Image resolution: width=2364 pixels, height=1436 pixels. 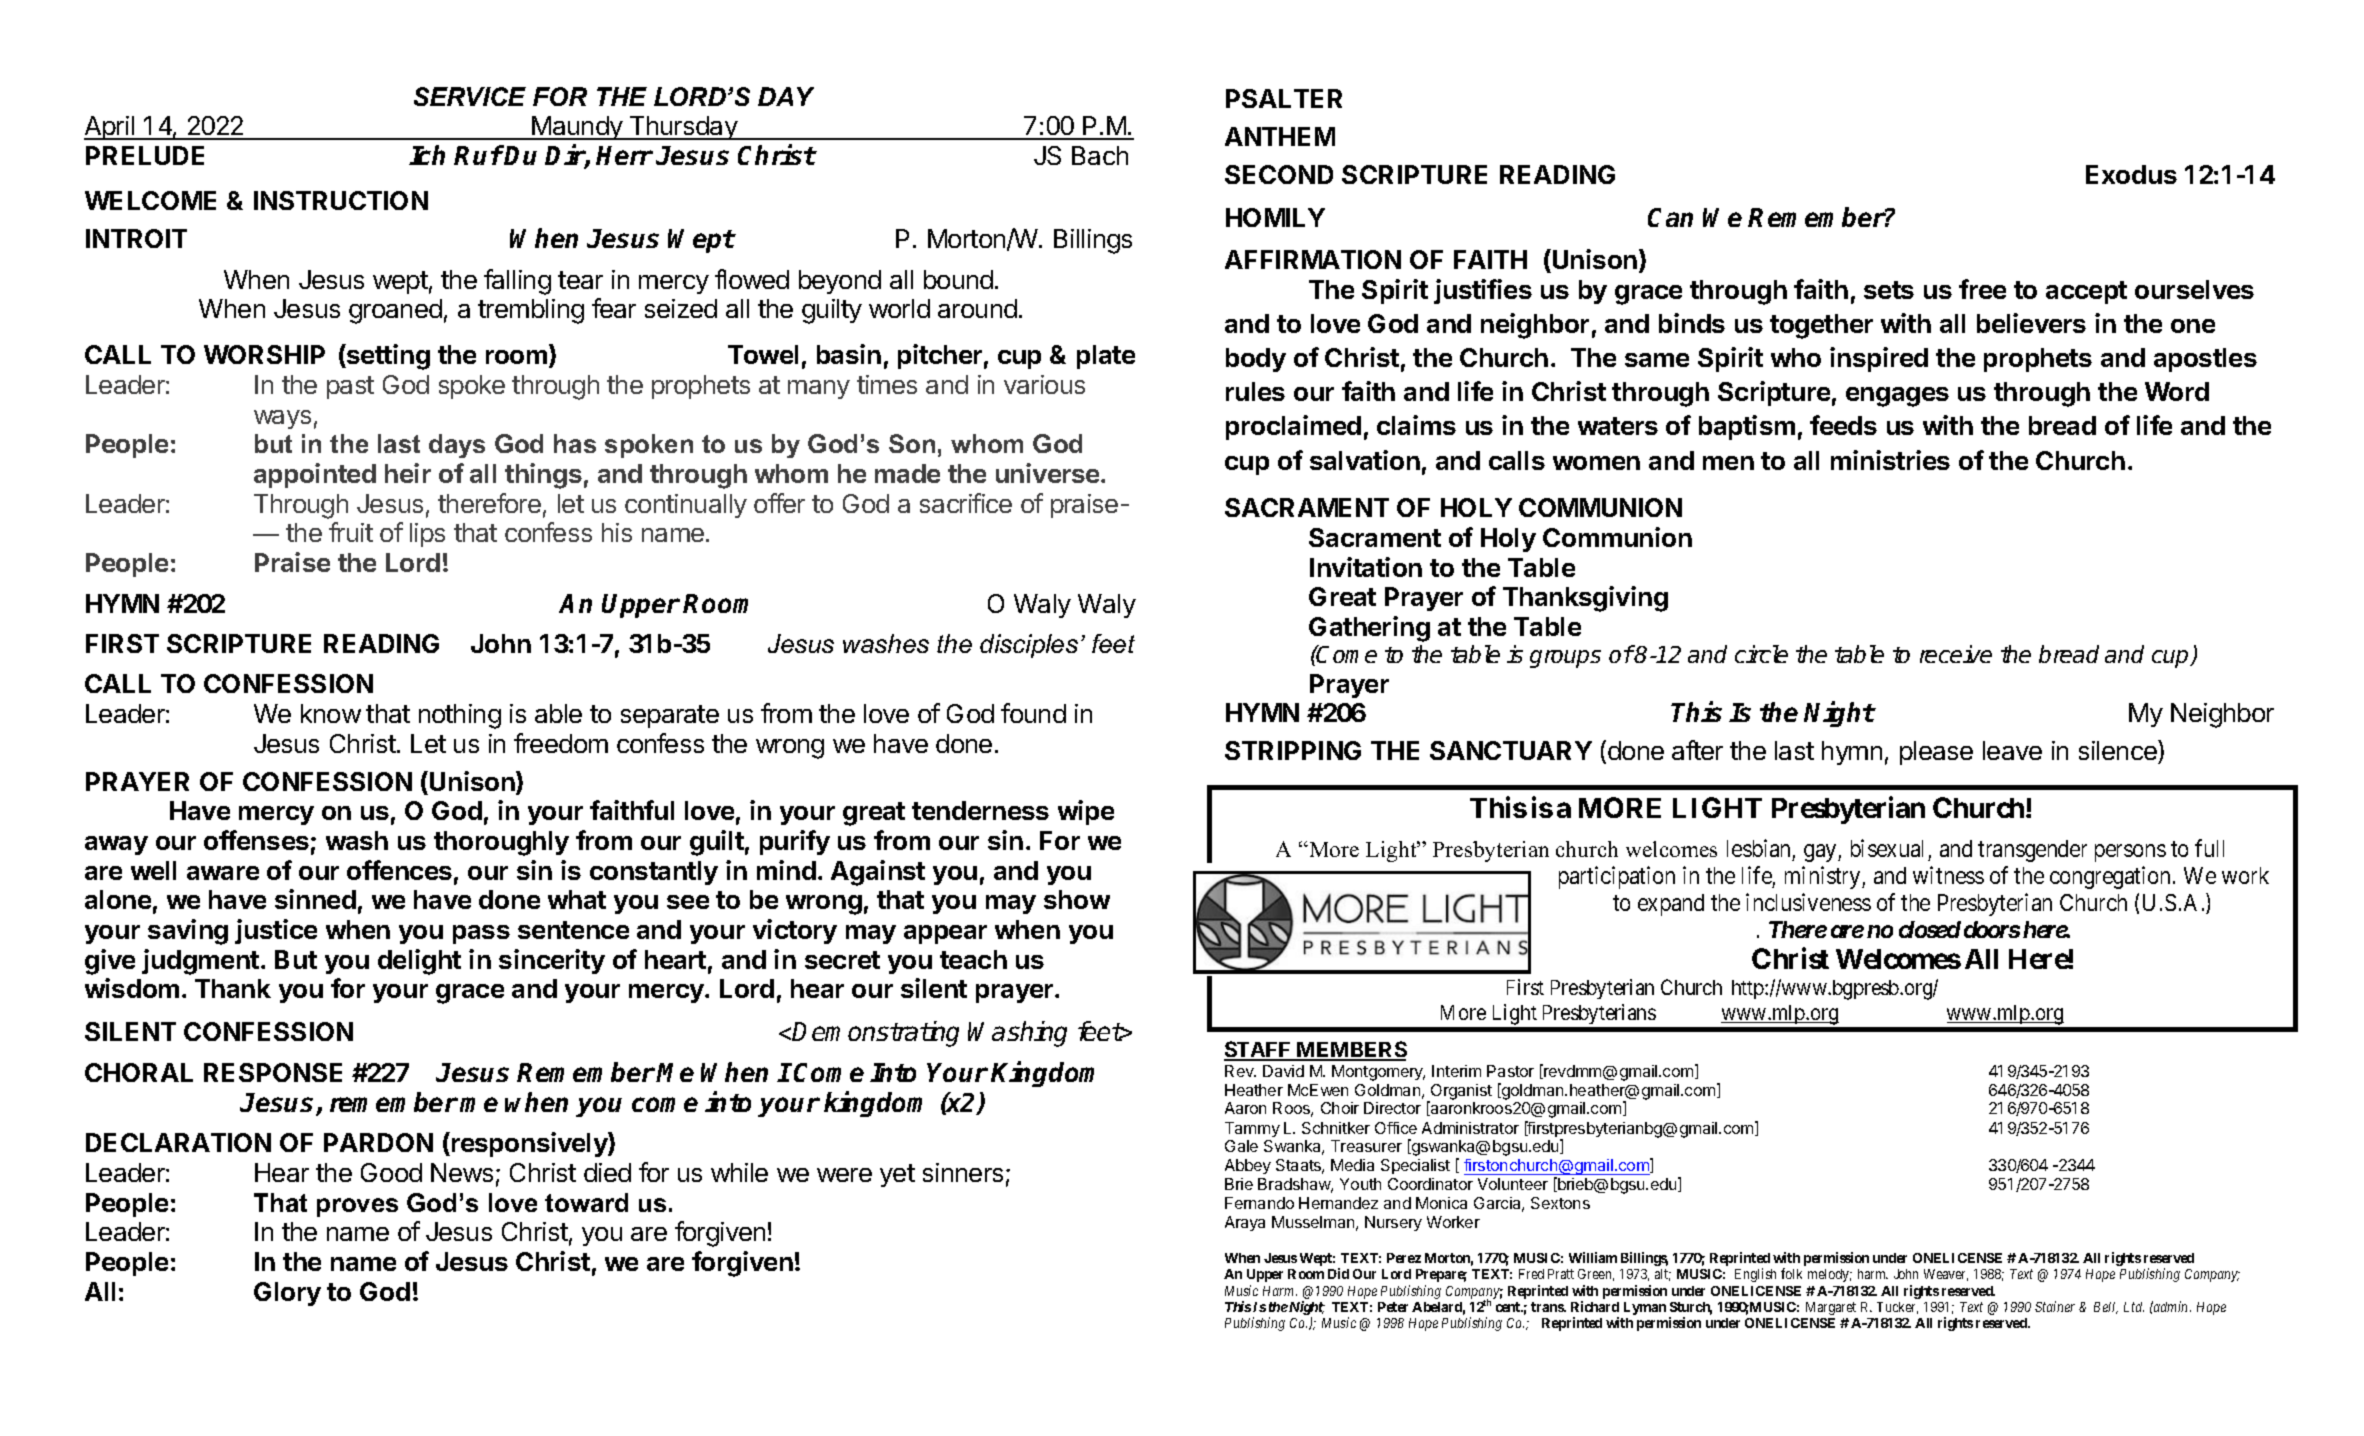 What do you see at coordinates (1258, 1050) in the image?
I see `STAFF` at bounding box center [1258, 1050].
